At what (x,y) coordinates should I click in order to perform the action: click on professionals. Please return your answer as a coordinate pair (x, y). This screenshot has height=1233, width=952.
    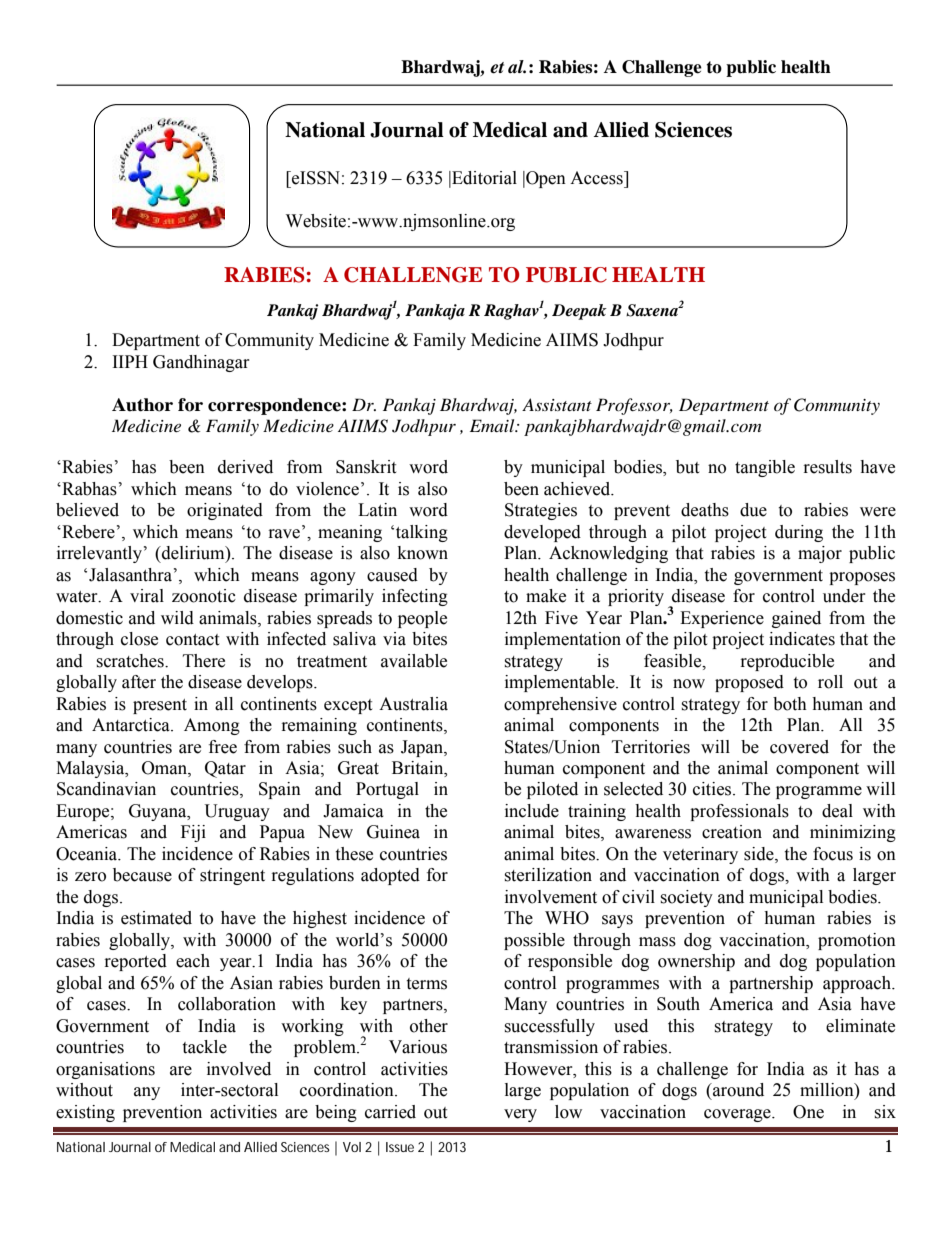
    Looking at the image, I should click on (739, 812).
